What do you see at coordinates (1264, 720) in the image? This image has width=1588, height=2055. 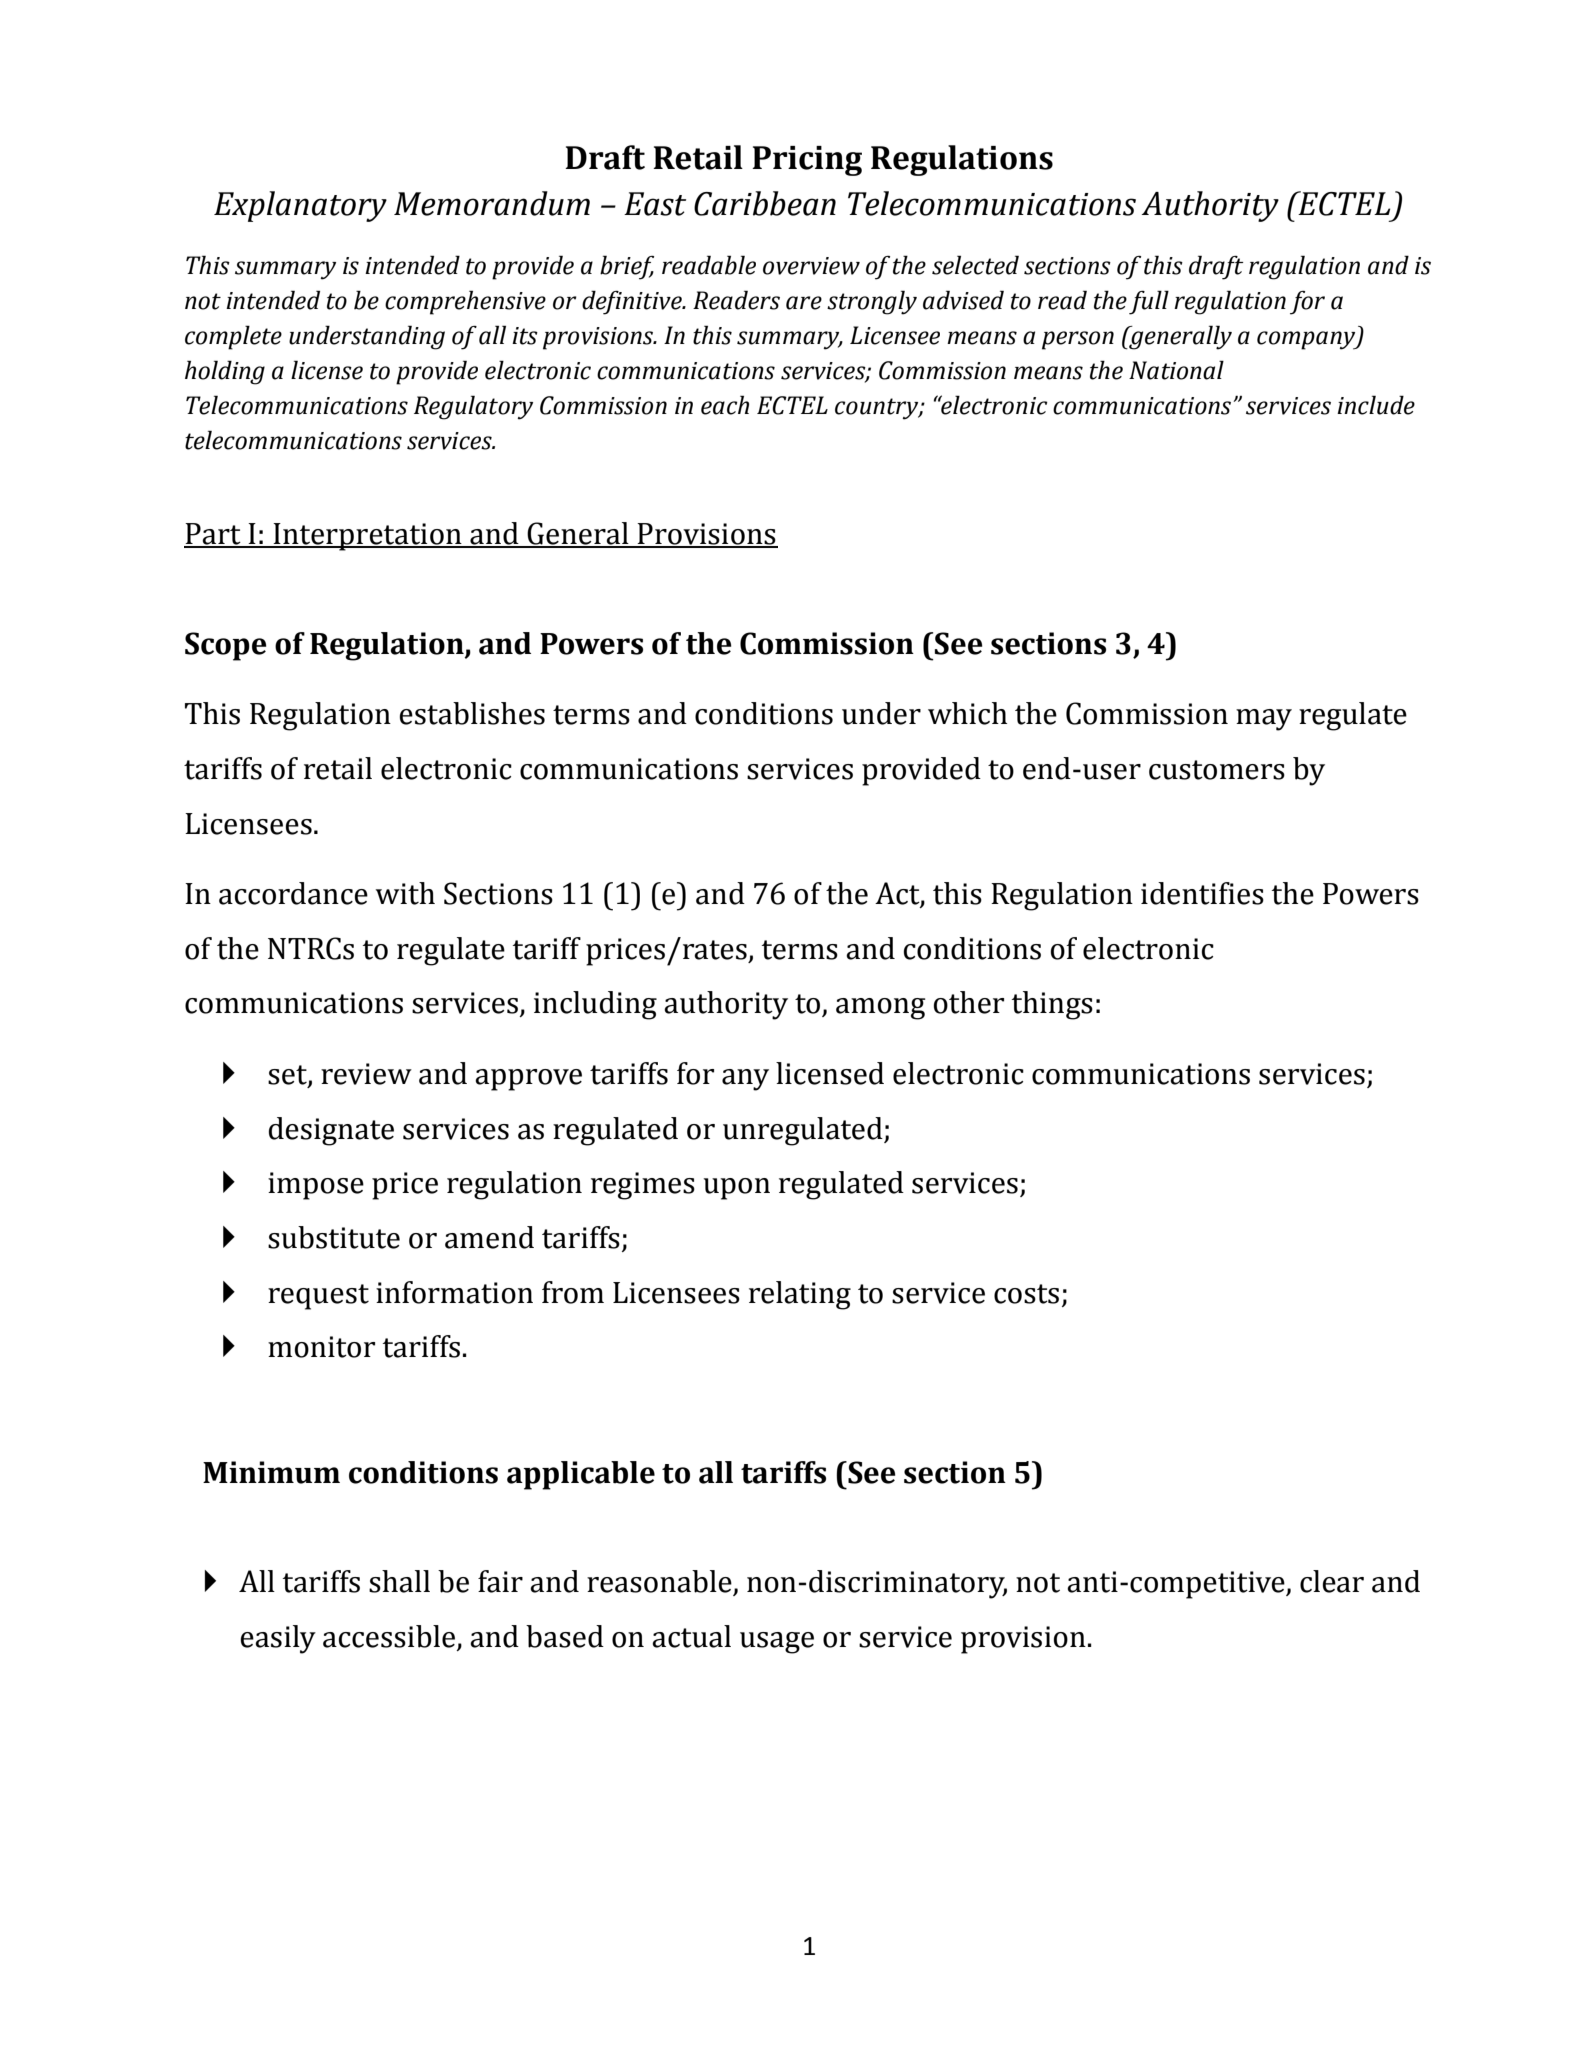 I see `may` at bounding box center [1264, 720].
